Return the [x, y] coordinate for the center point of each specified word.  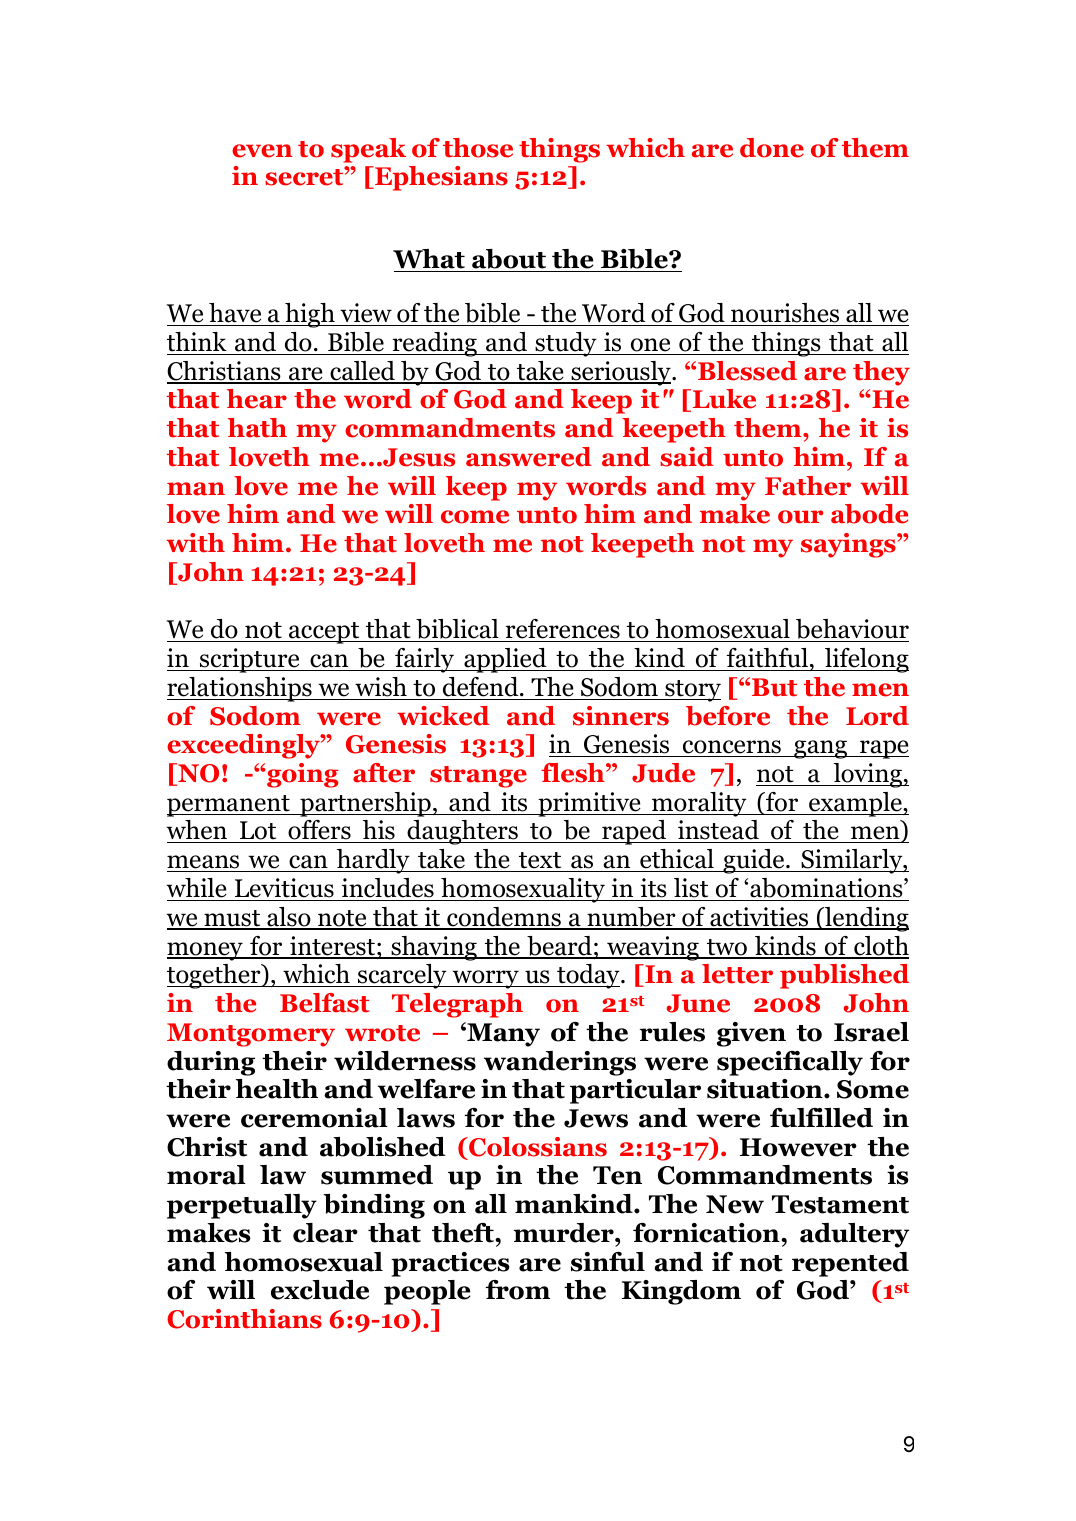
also [289, 918]
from [518, 1290]
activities [759, 918]
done [772, 148]
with [195, 543]
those [478, 148]
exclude [320, 1290]
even [262, 151]
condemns [504, 918]
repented [850, 1264]
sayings [849, 545]
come [475, 517]
